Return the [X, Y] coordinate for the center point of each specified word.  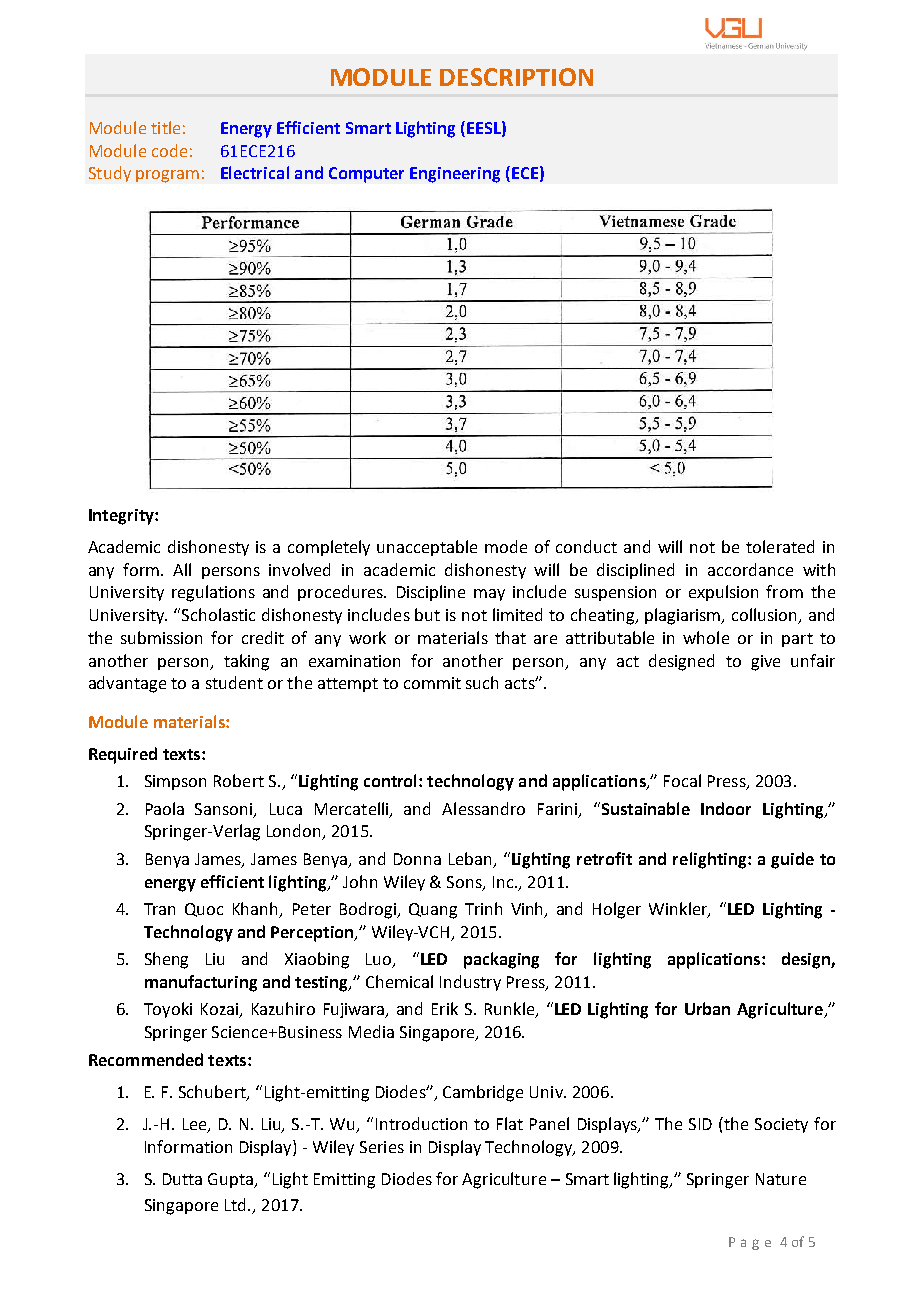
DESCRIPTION [516, 77]
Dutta [182, 1179]
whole [706, 637]
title [165, 127]
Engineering [455, 175]
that [510, 637]
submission [161, 637]
